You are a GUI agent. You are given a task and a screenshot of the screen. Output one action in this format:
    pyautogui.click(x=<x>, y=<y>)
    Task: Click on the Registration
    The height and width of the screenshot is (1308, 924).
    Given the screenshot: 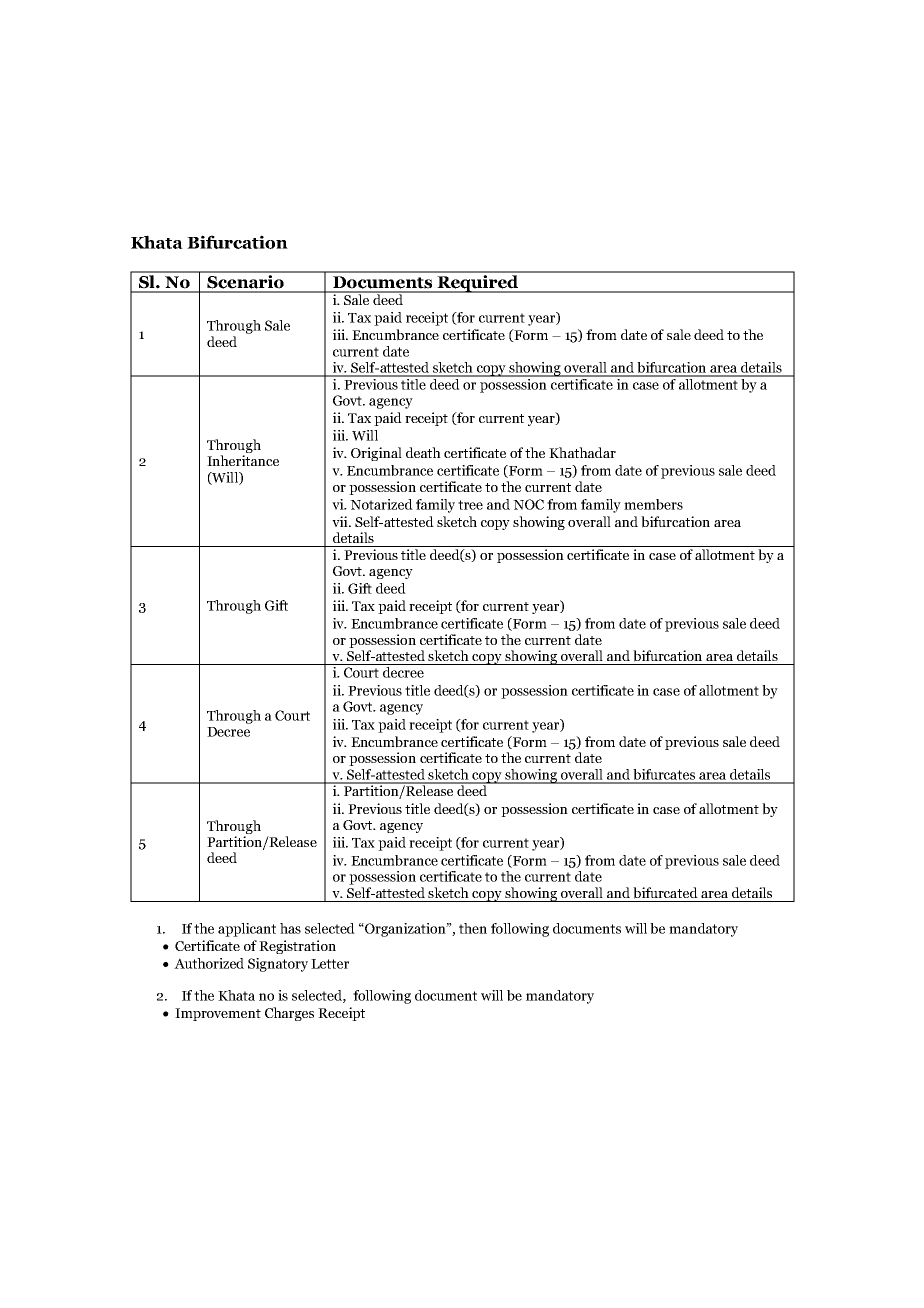 What is the action you would take?
    pyautogui.click(x=297, y=947)
